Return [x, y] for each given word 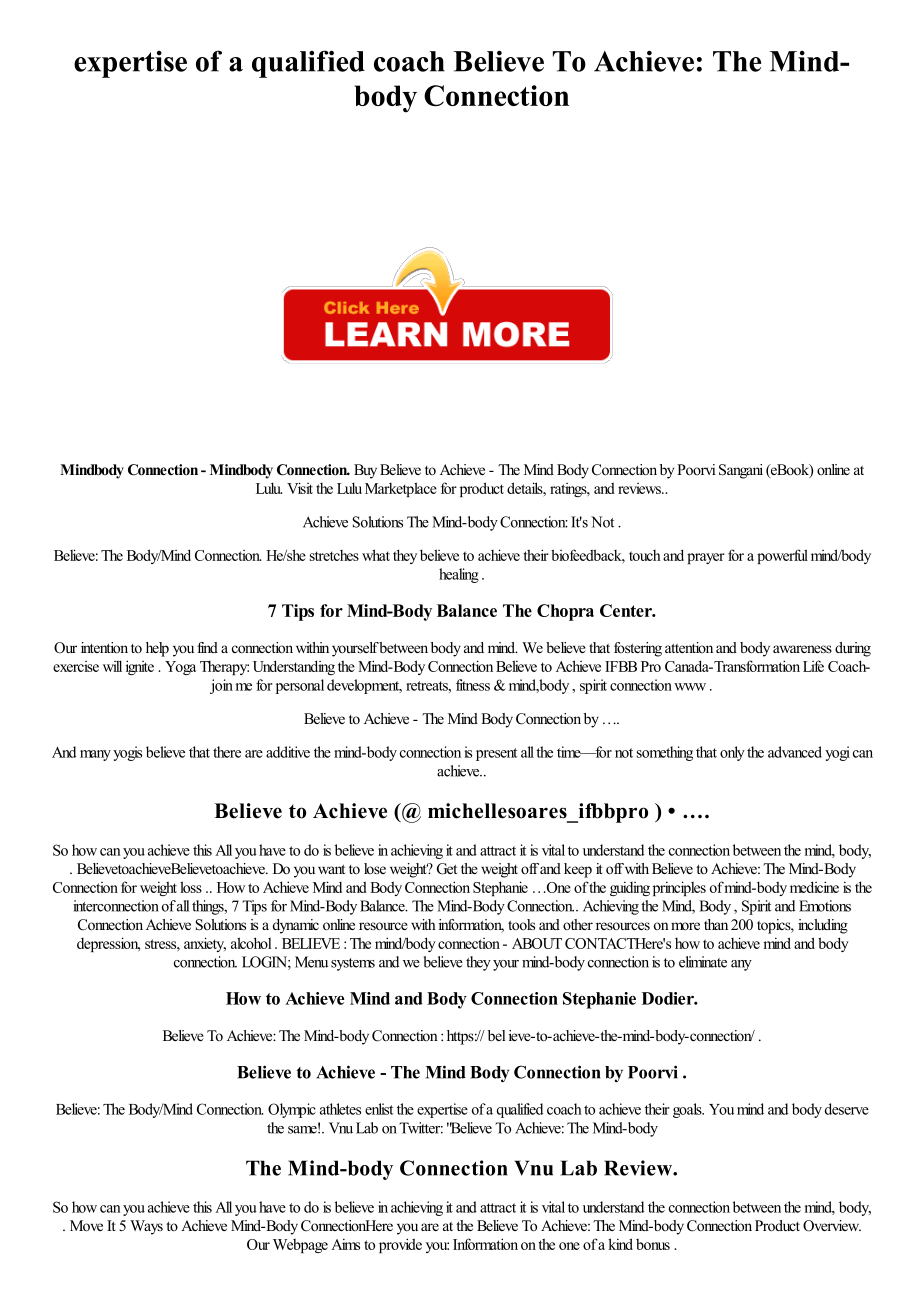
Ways [146, 1227]
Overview [832, 1226]
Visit [300, 488]
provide [400, 1245]
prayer [706, 558]
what [376, 555]
